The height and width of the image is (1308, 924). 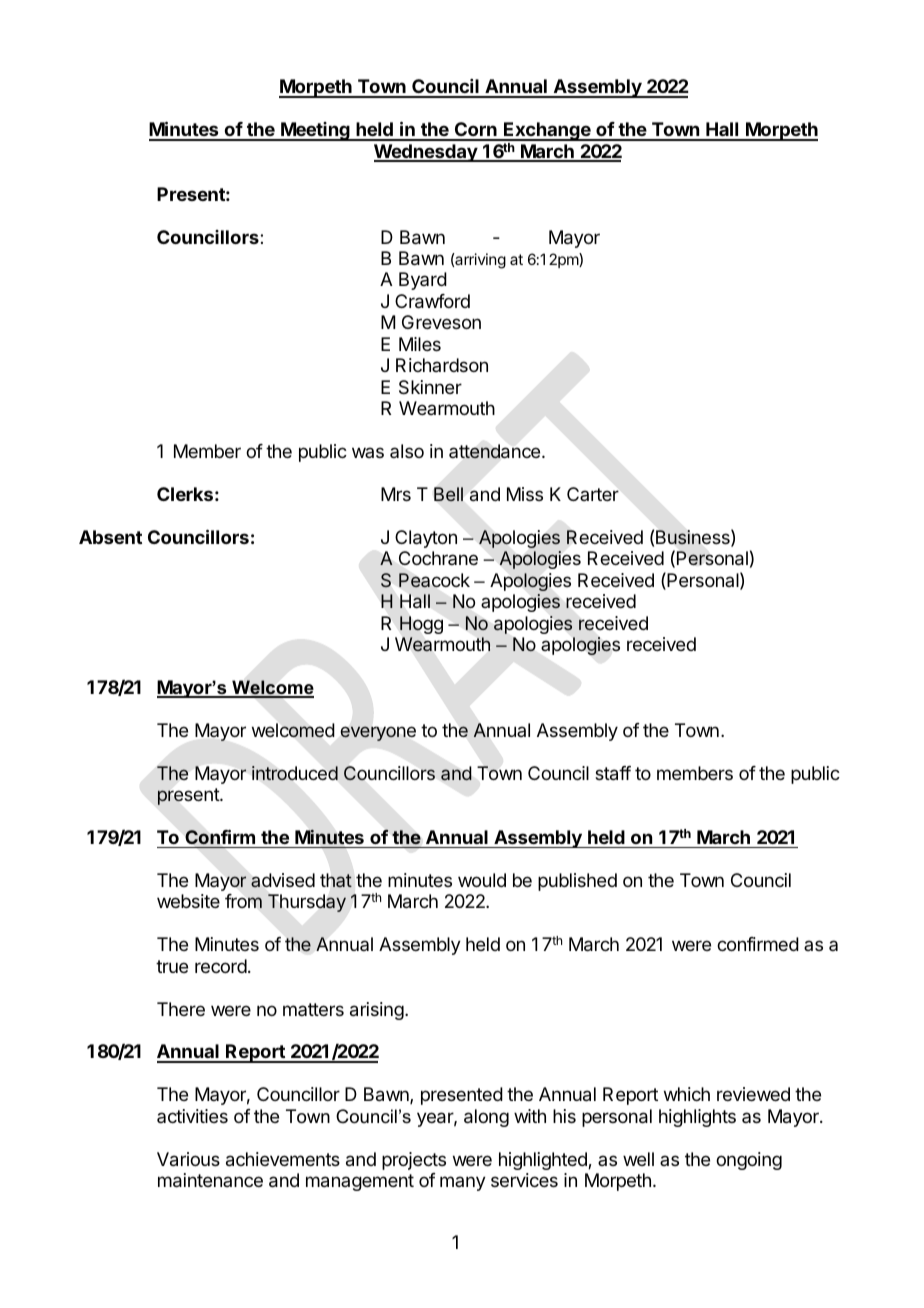 I want to click on Hogg, so click(x=421, y=625).
